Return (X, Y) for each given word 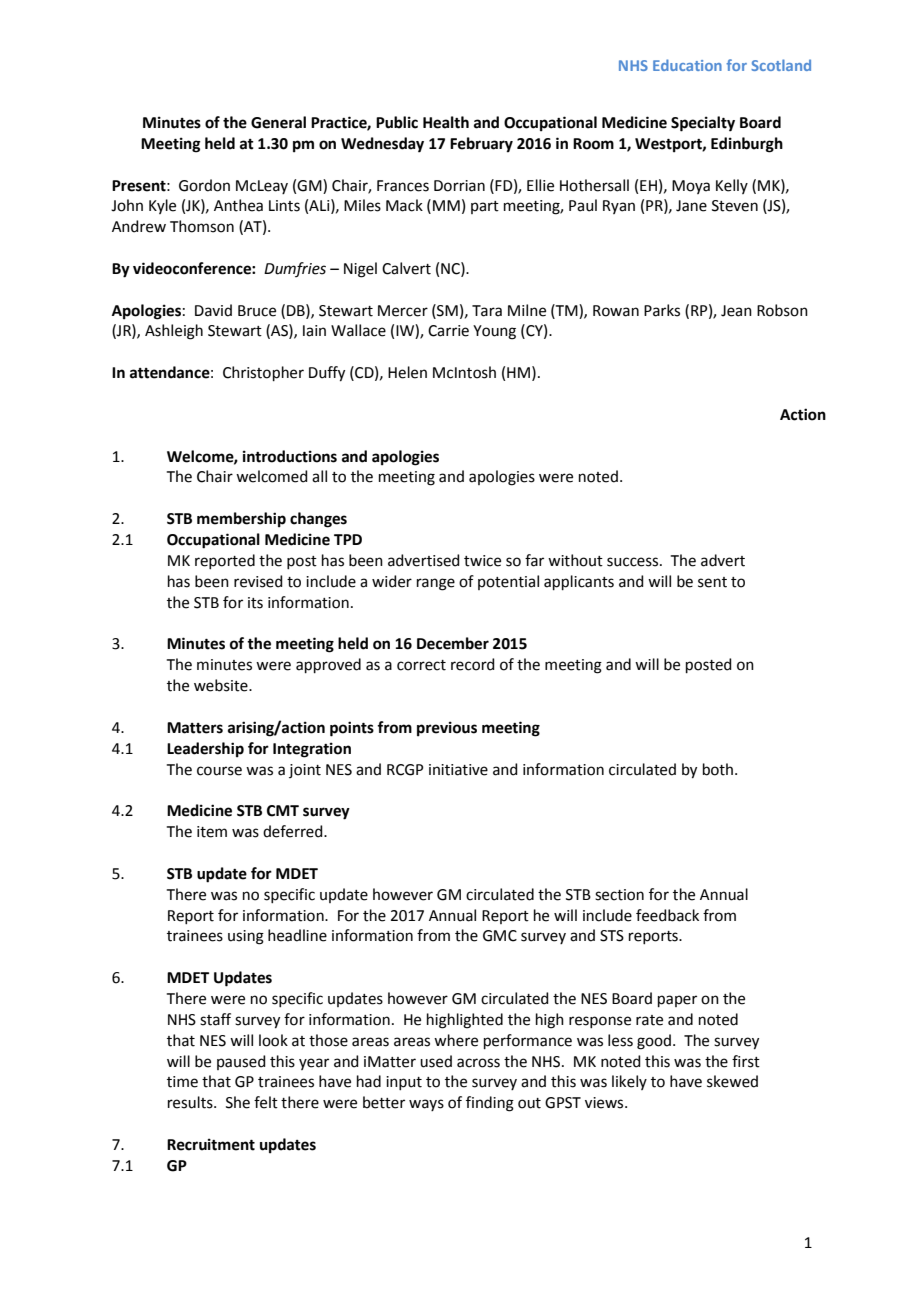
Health (446, 122)
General (278, 122)
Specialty (703, 124)
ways (426, 1105)
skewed (732, 1081)
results (191, 1102)
